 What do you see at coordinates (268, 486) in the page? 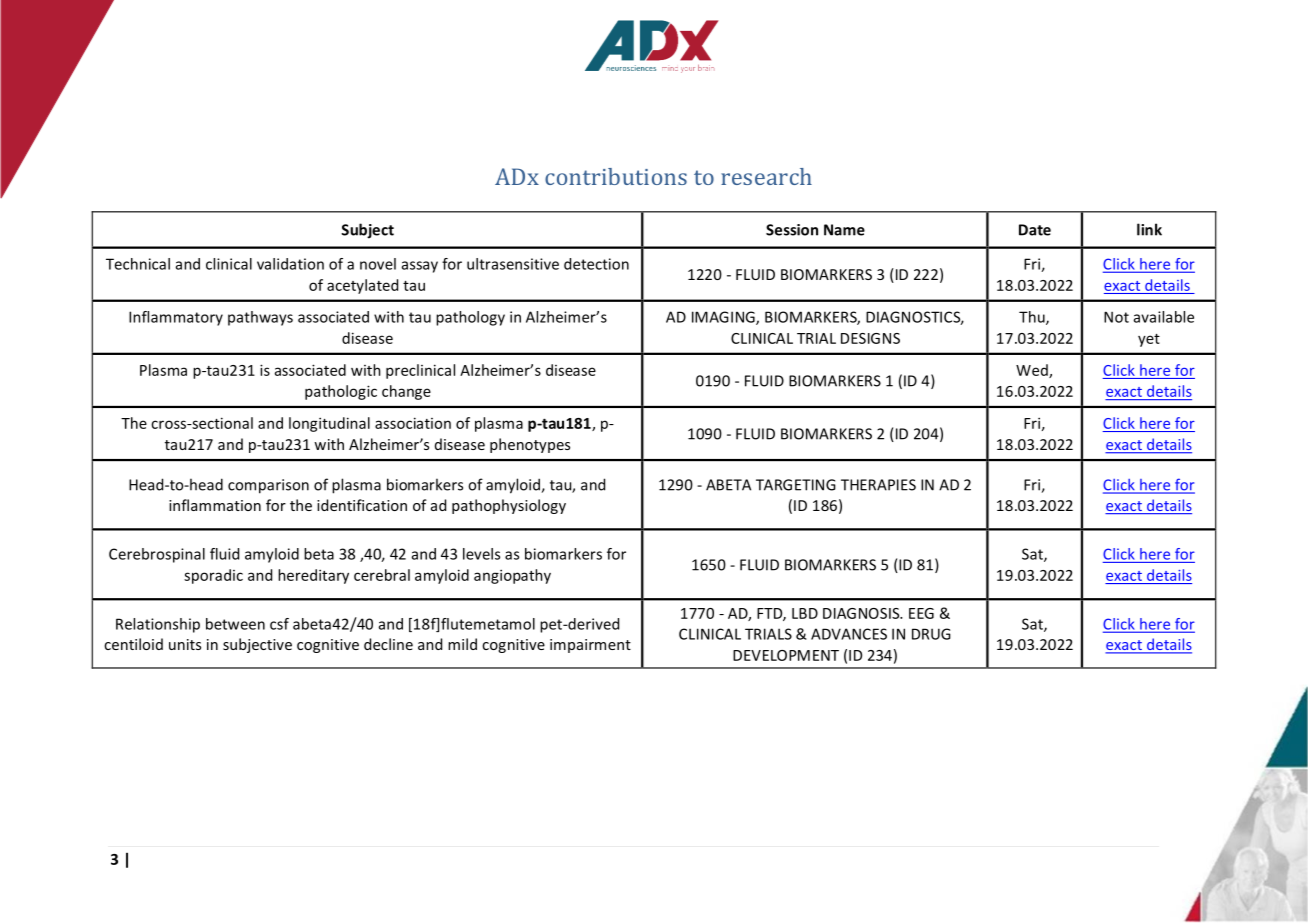
I see `comparison` at bounding box center [268, 486].
